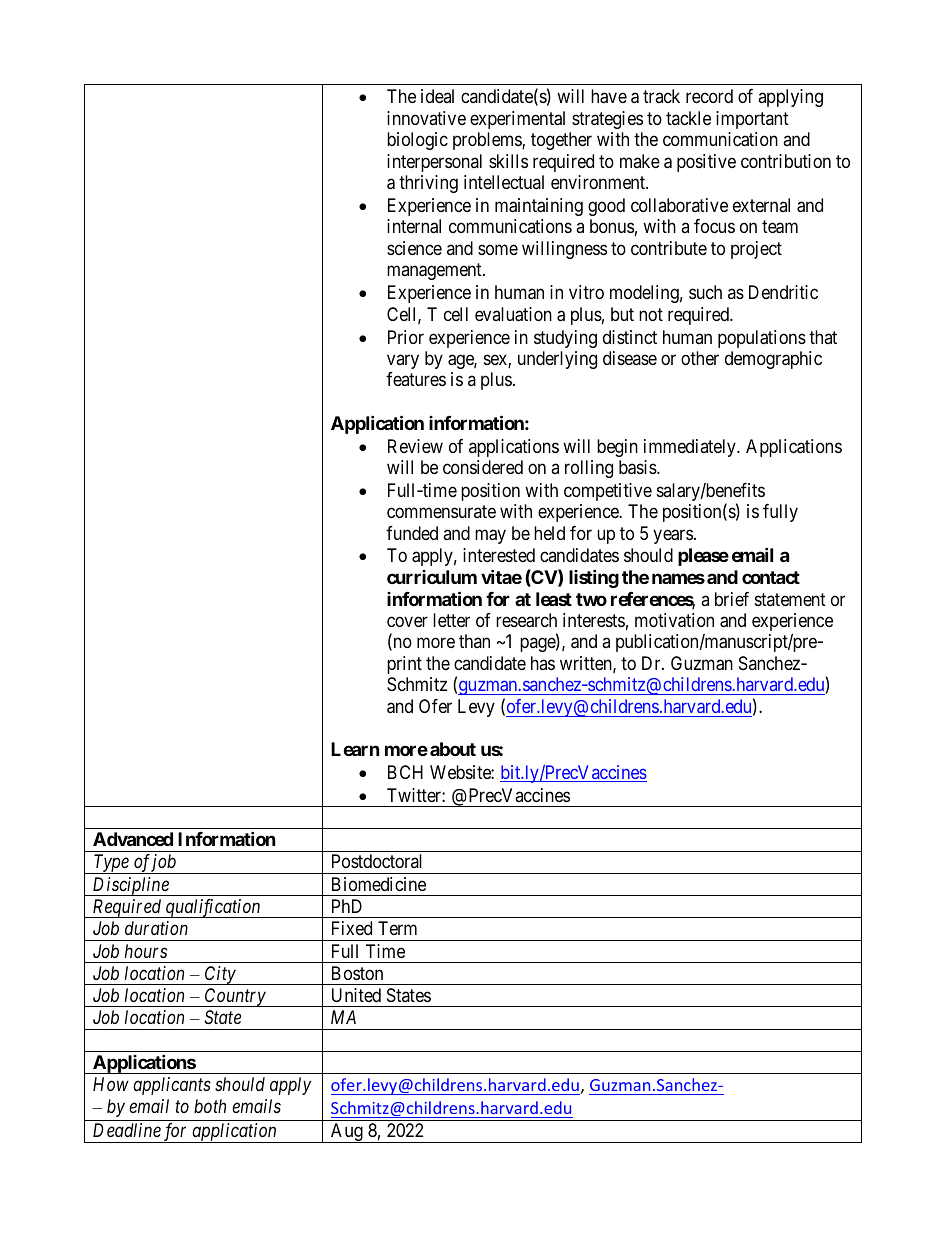 This document has height=1233, width=952. I want to click on important, so click(752, 120).
